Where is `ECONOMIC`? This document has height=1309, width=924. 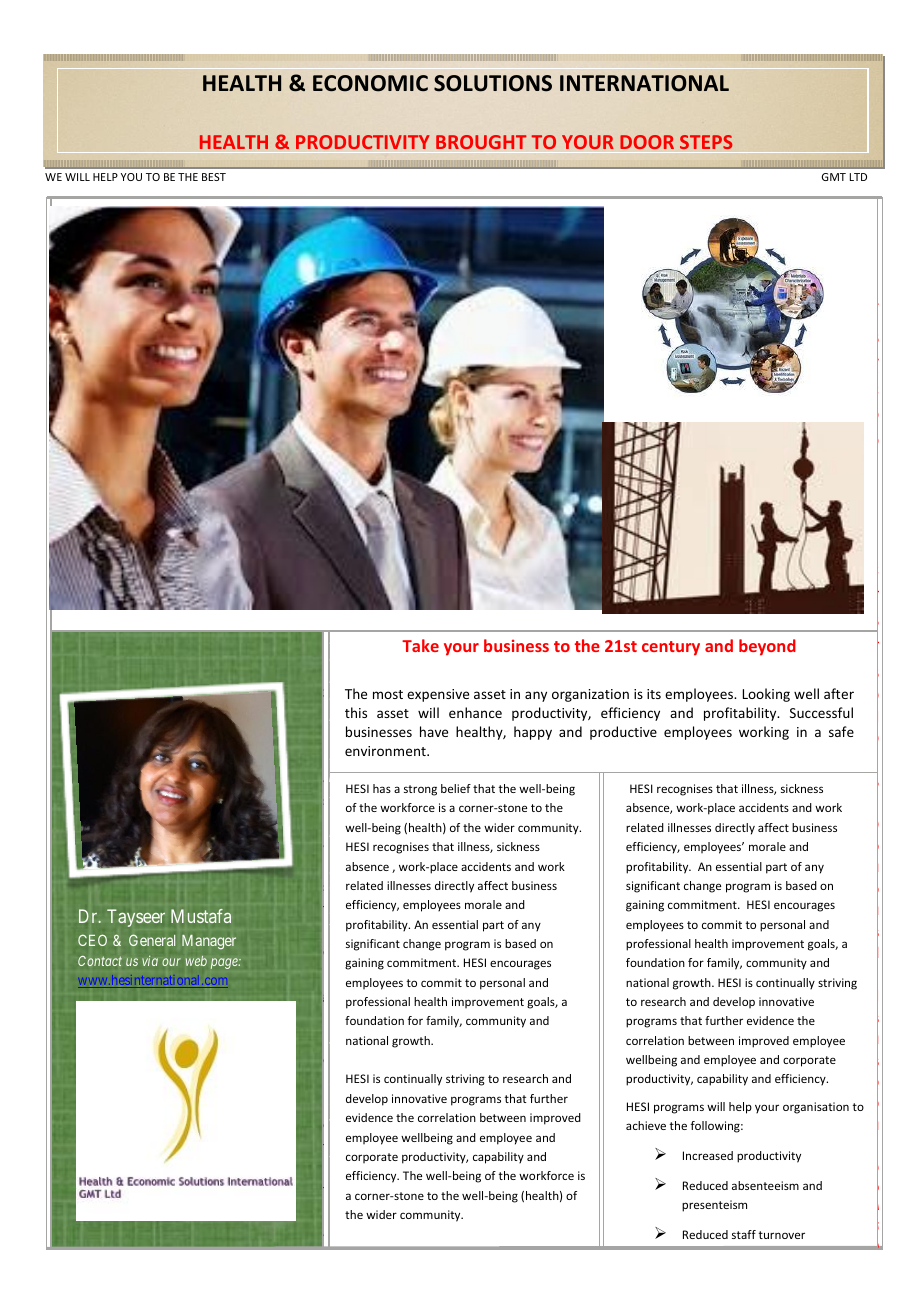
ECONOMIC is located at coordinates (370, 83).
